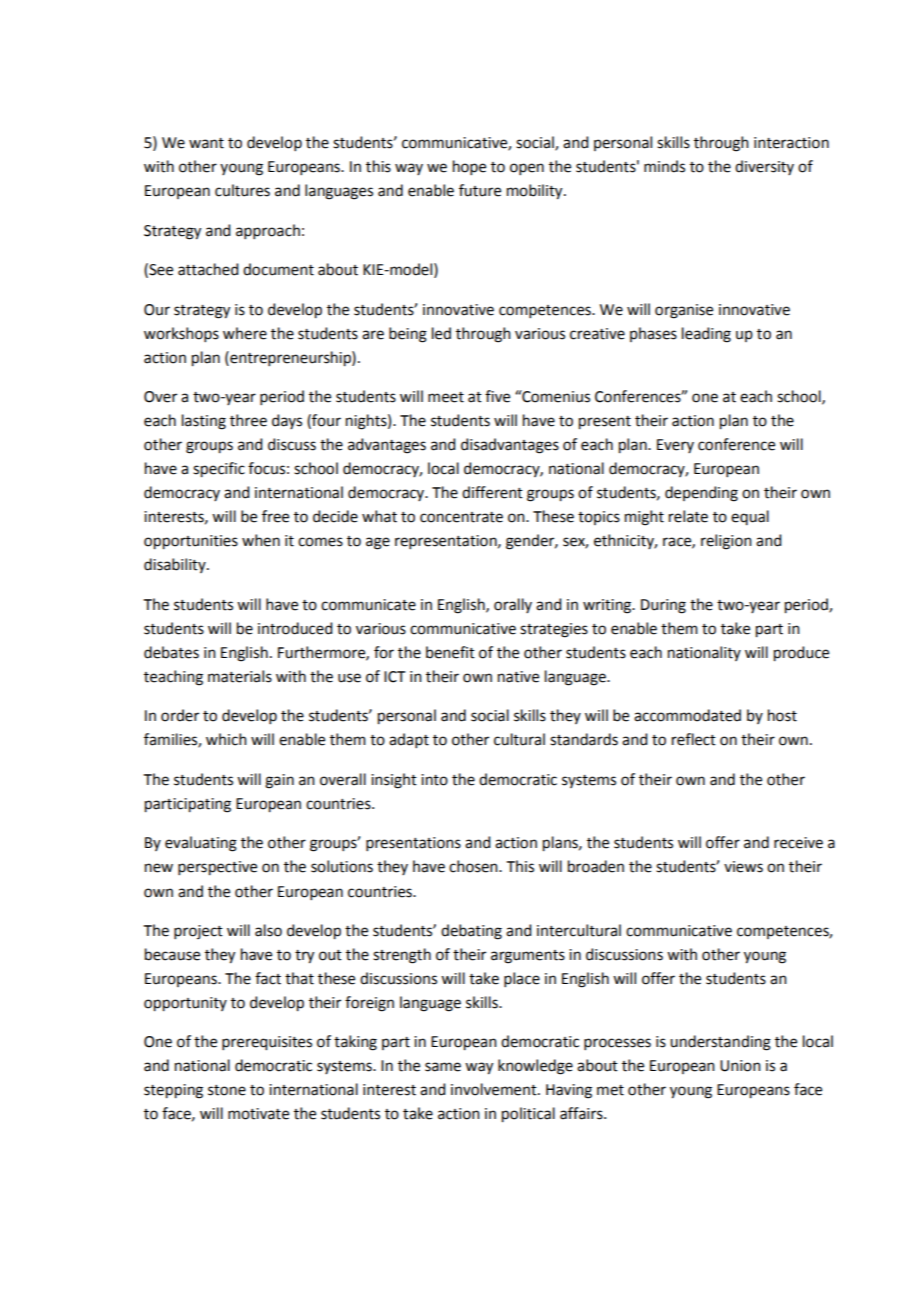 The height and width of the image is (1308, 924). What do you see at coordinates (227, 1090) in the image?
I see `stone` at bounding box center [227, 1090].
